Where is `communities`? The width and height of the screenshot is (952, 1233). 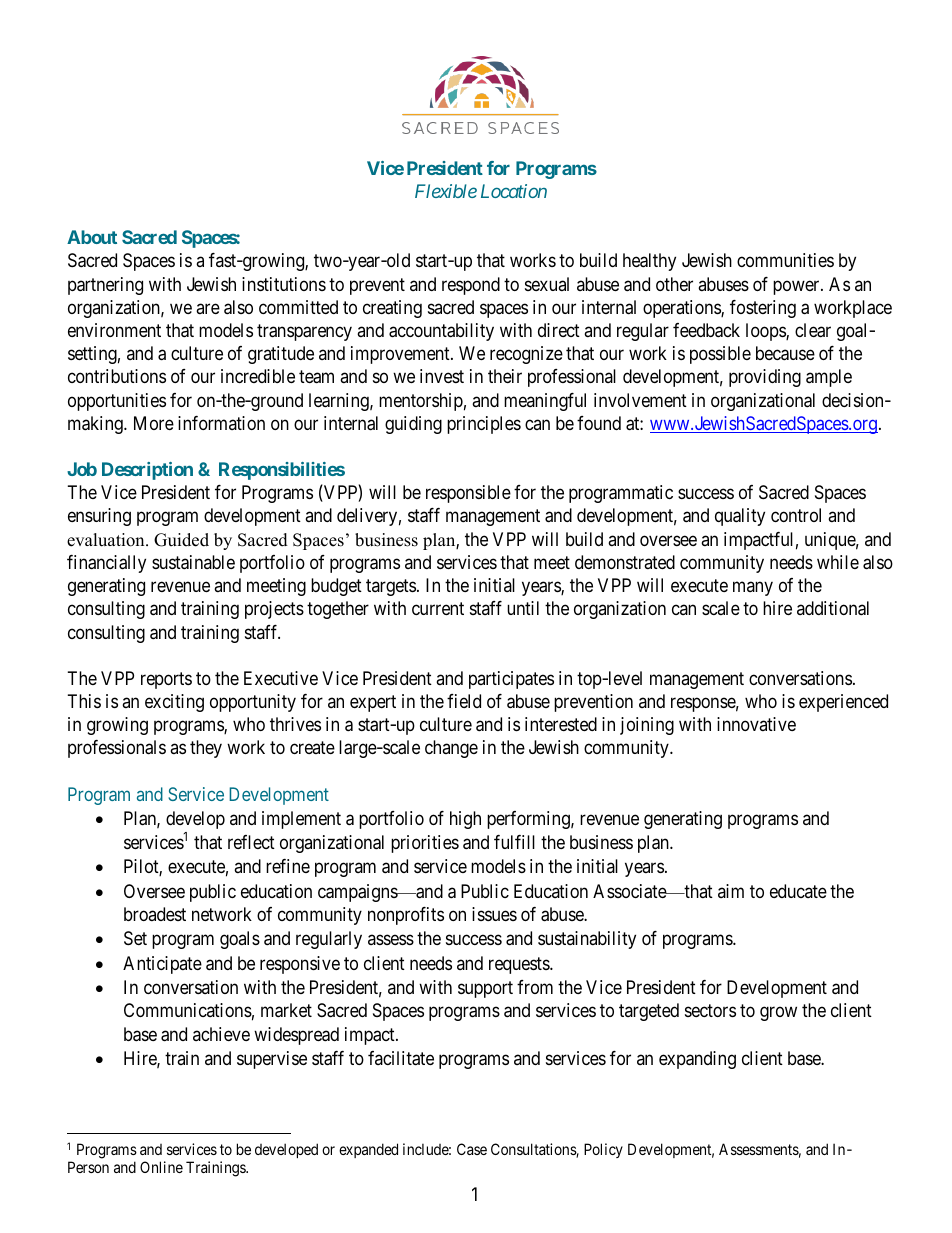
communities is located at coordinates (785, 260).
